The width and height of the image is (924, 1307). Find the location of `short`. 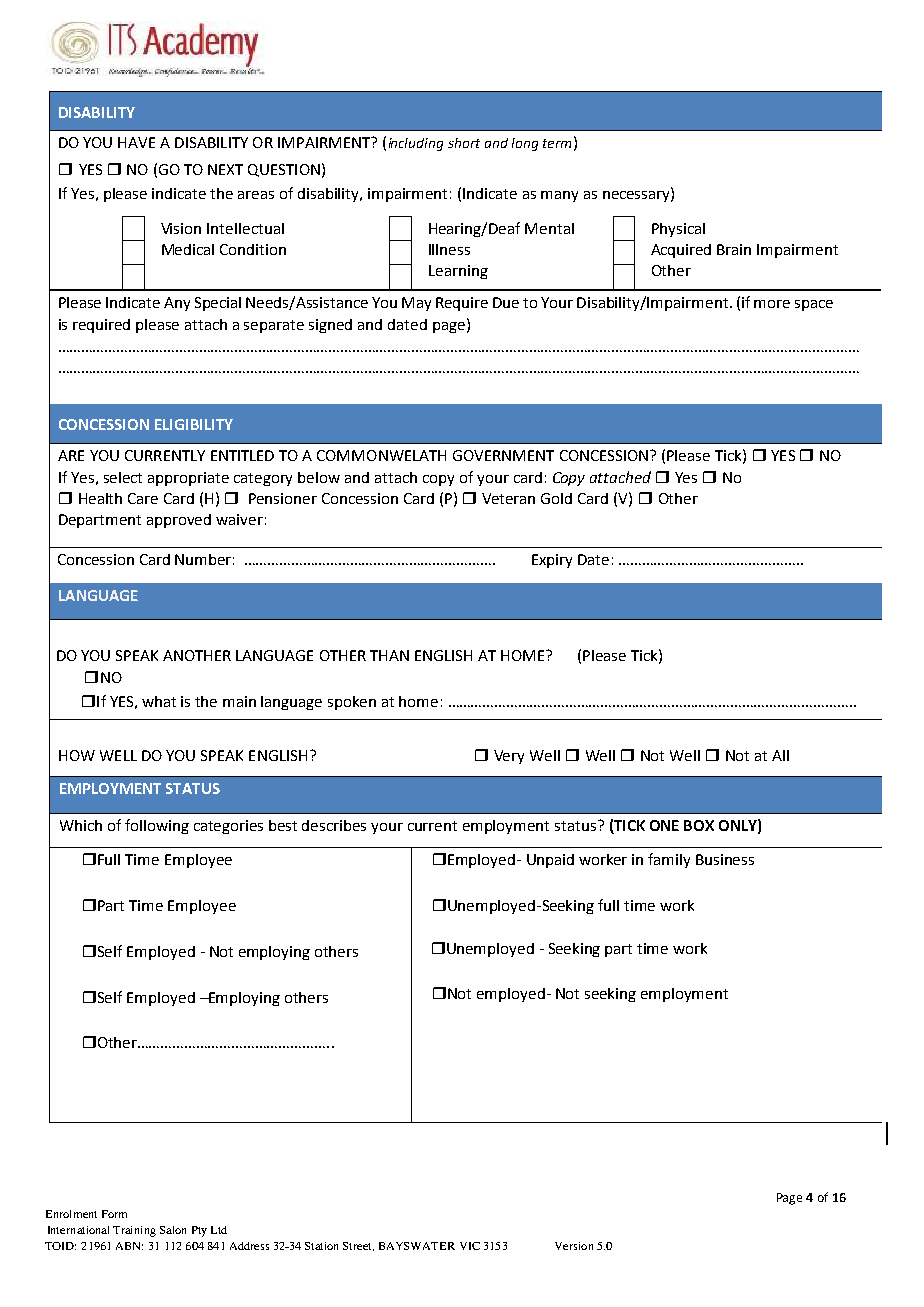

short is located at coordinates (464, 143).
